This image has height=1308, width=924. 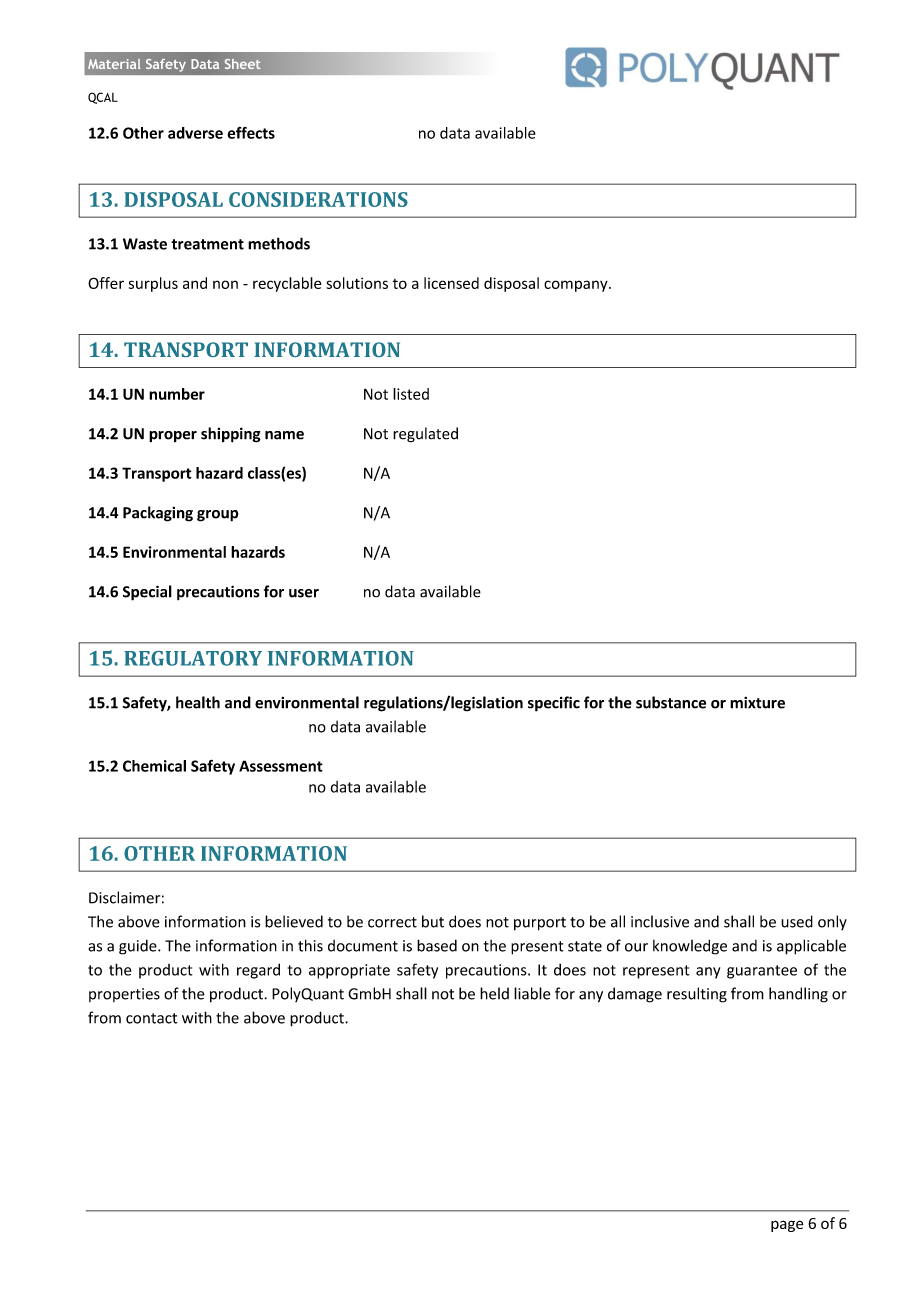 What do you see at coordinates (152, 1018) in the image?
I see `contact` at bounding box center [152, 1018].
